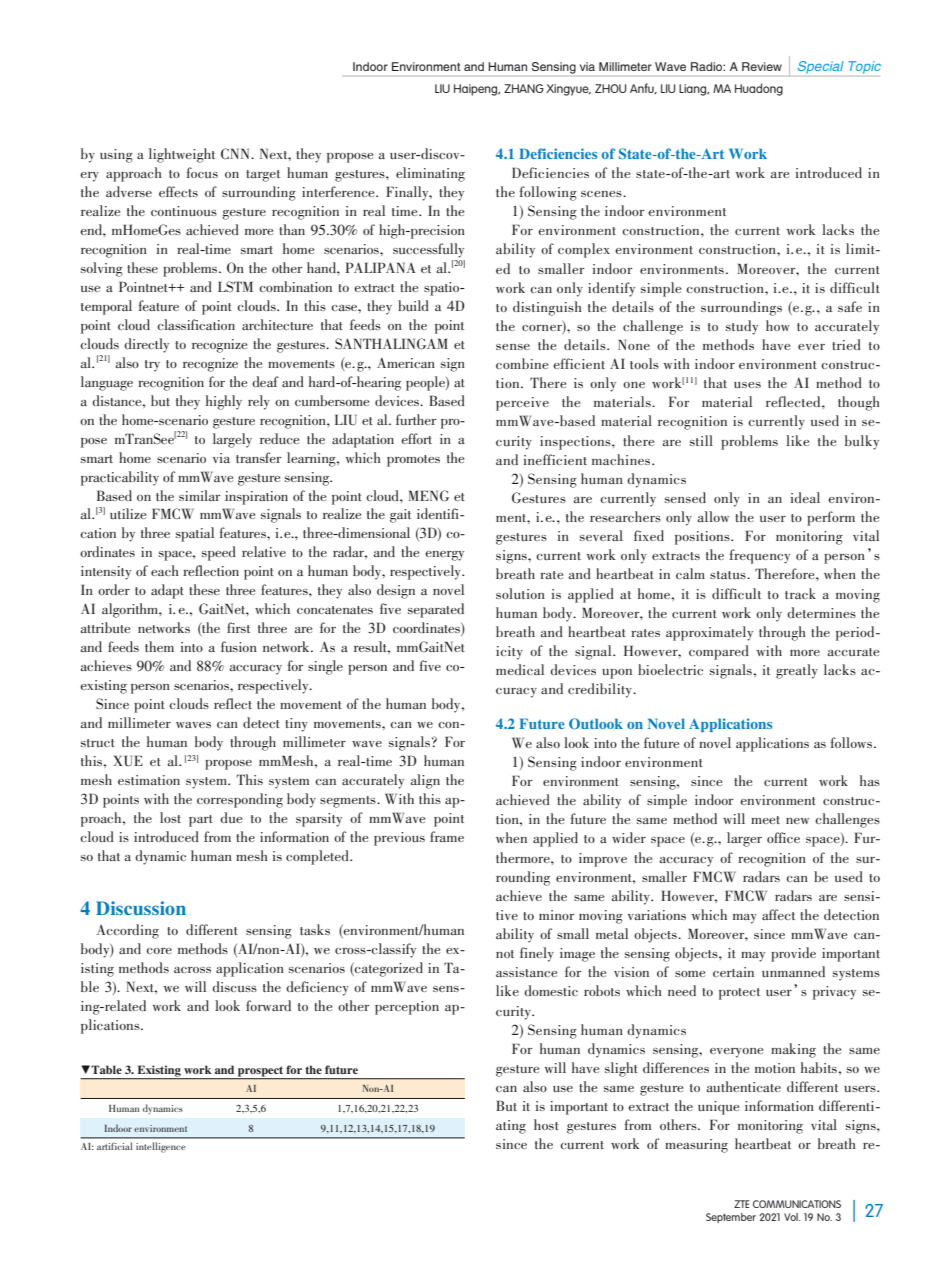  Describe the element at coordinates (526, 972) in the screenshot. I see `assistance` at that location.
